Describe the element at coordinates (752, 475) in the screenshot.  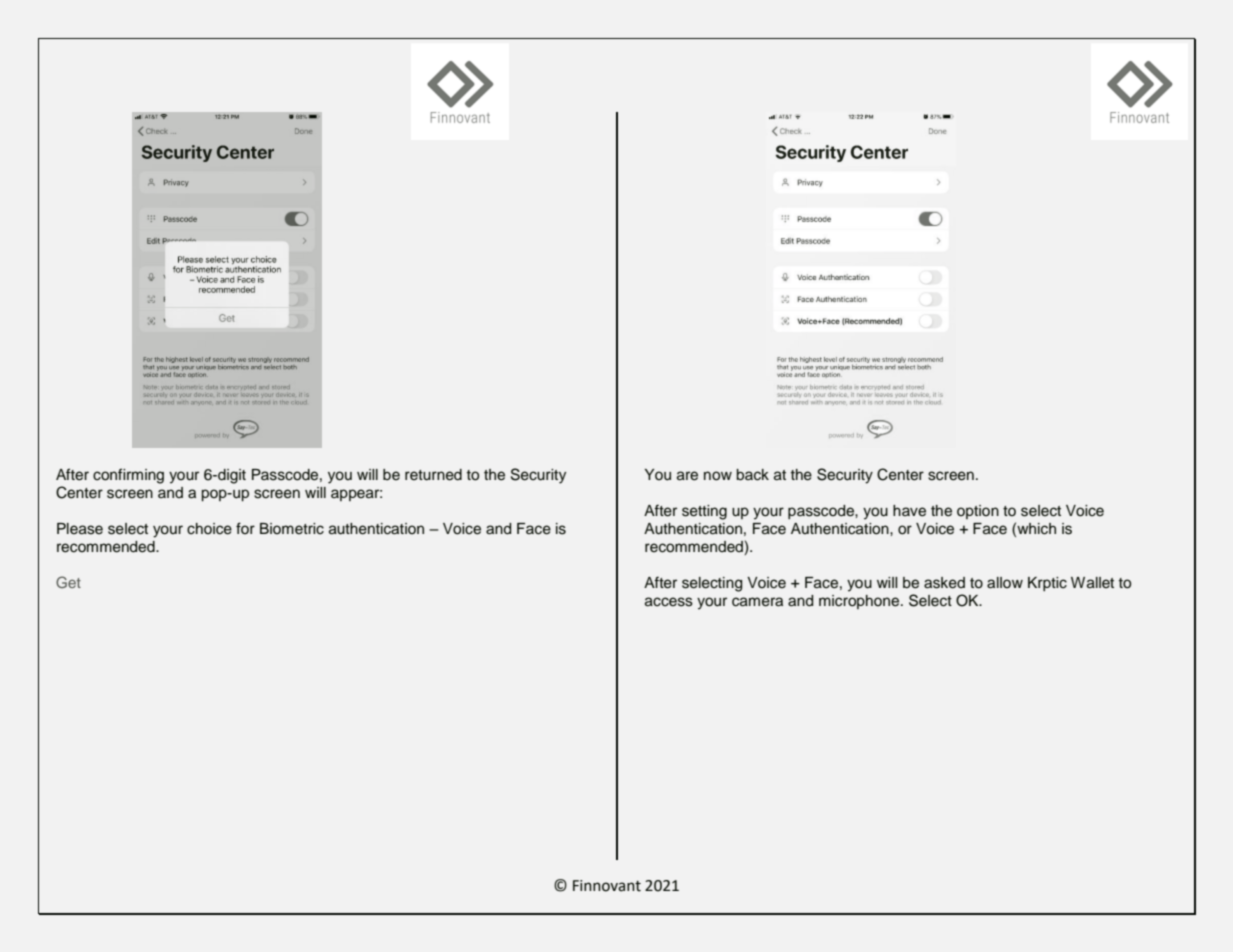
I see `back` at that location.
